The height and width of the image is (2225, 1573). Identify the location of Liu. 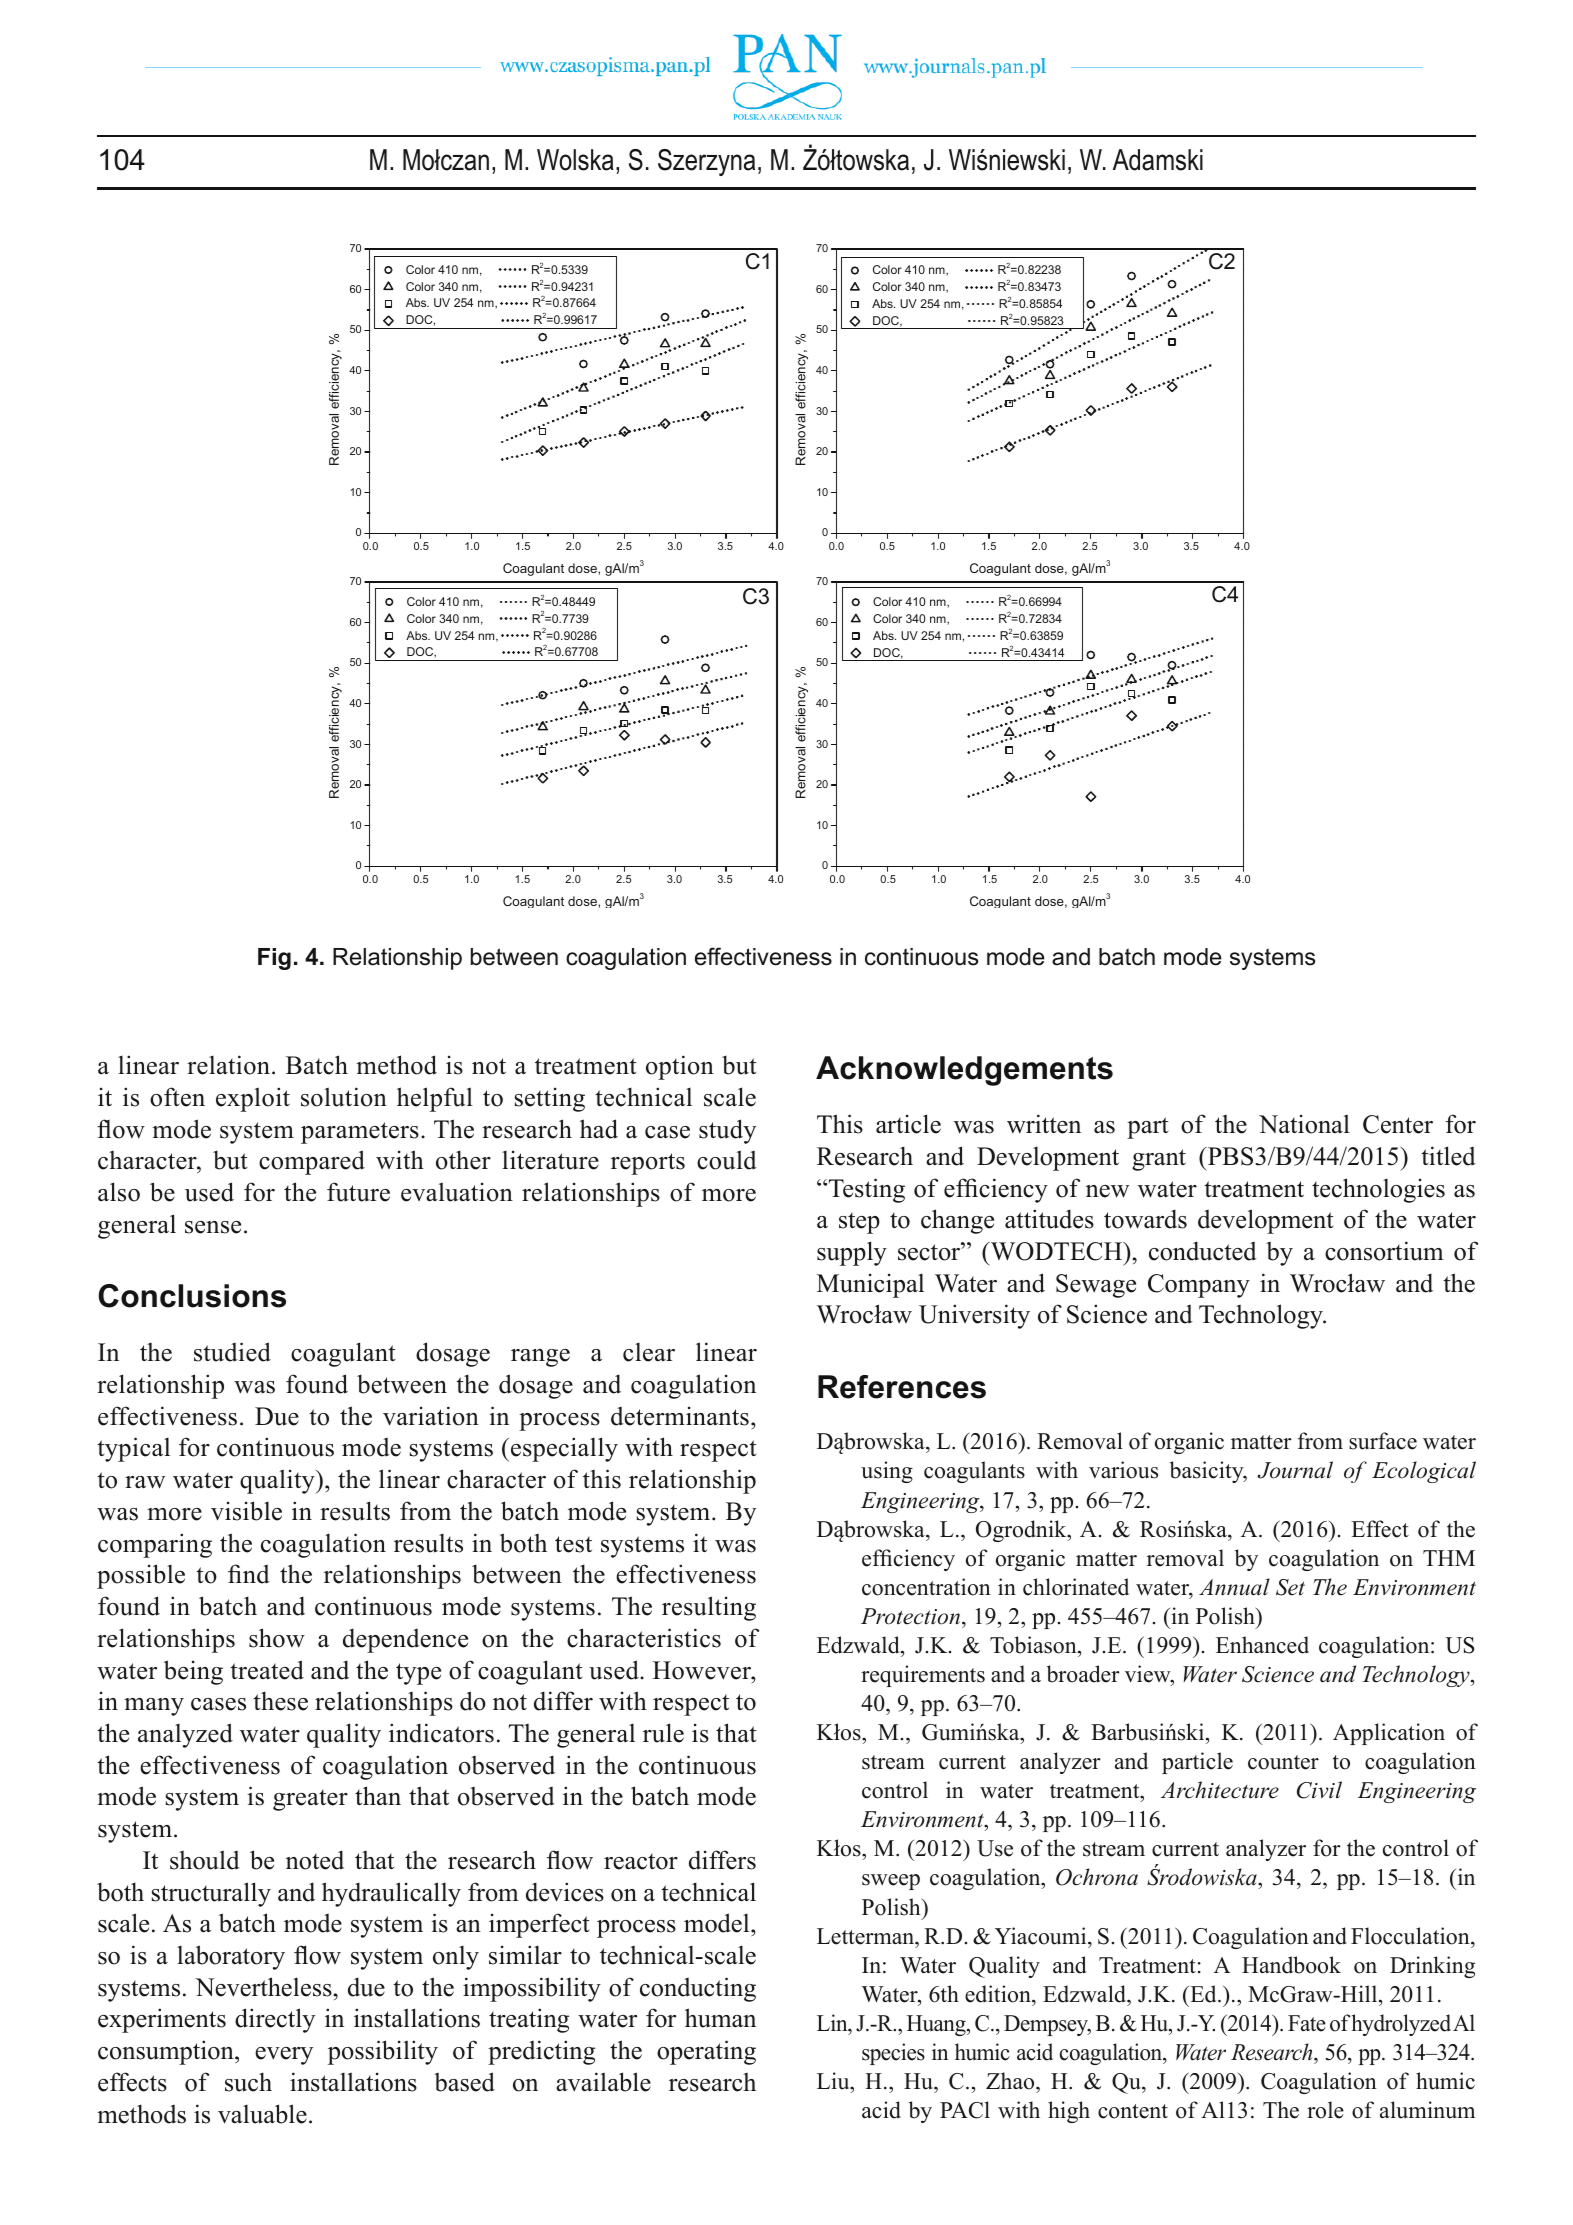
(834, 2081).
